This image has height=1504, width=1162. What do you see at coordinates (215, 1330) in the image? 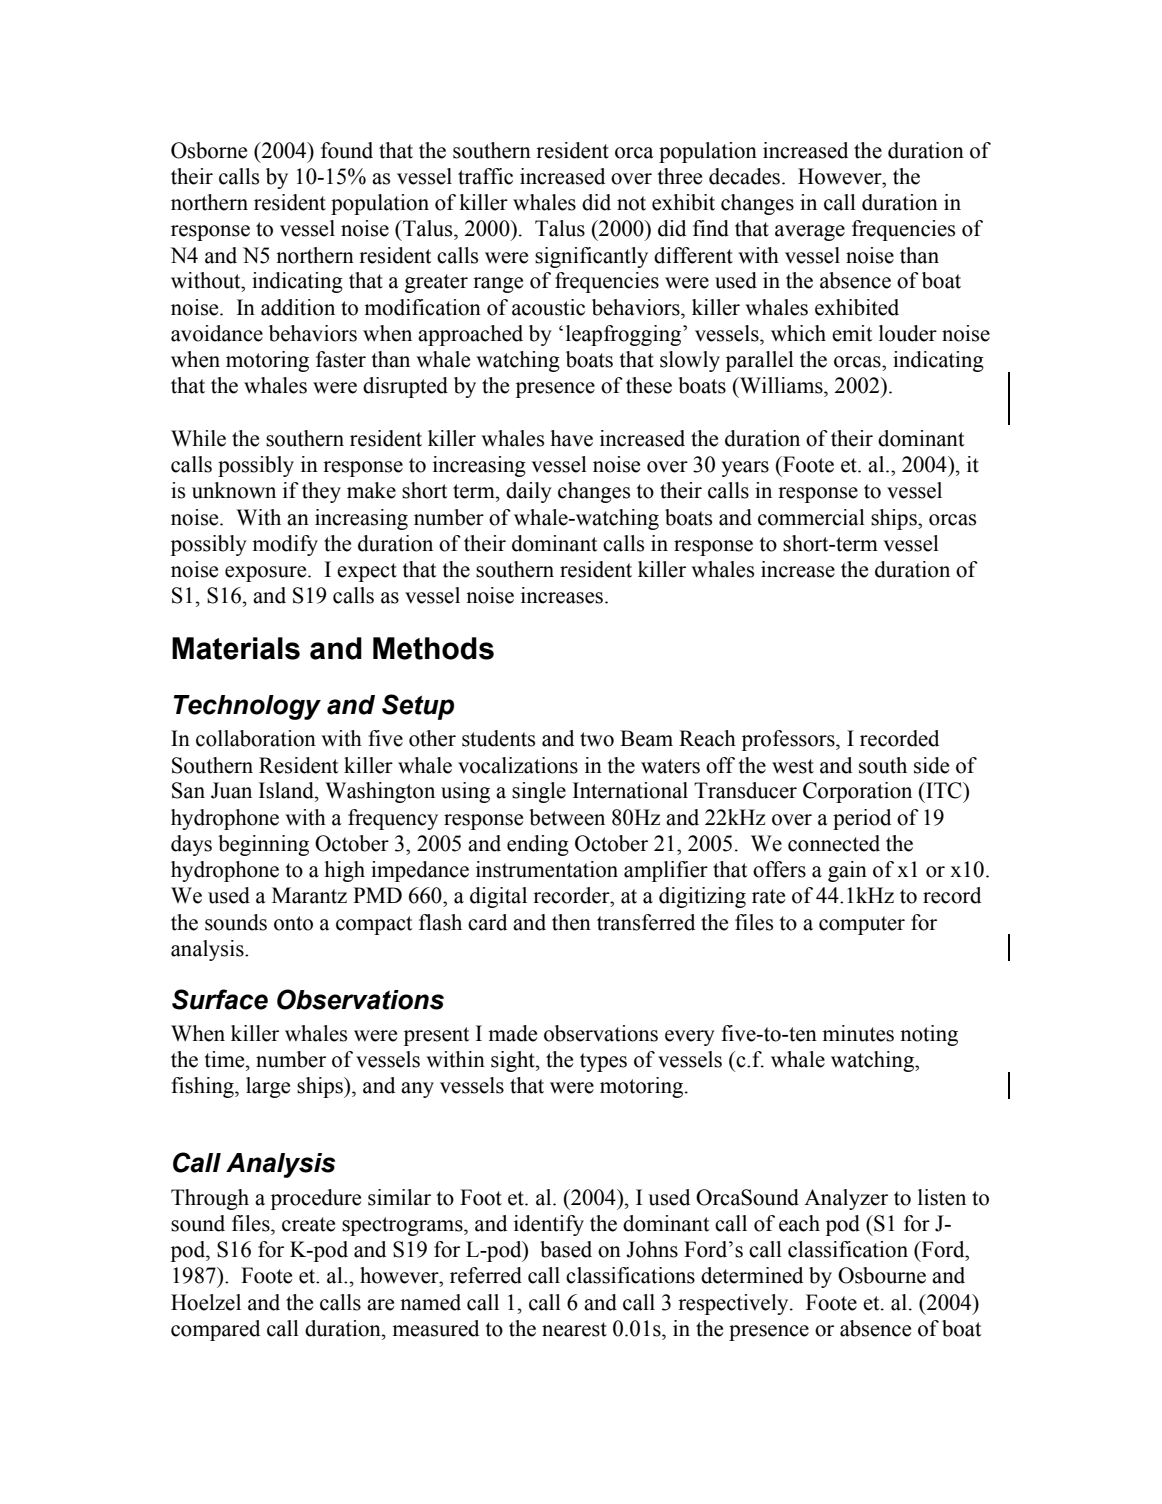
I see `compared` at bounding box center [215, 1330].
